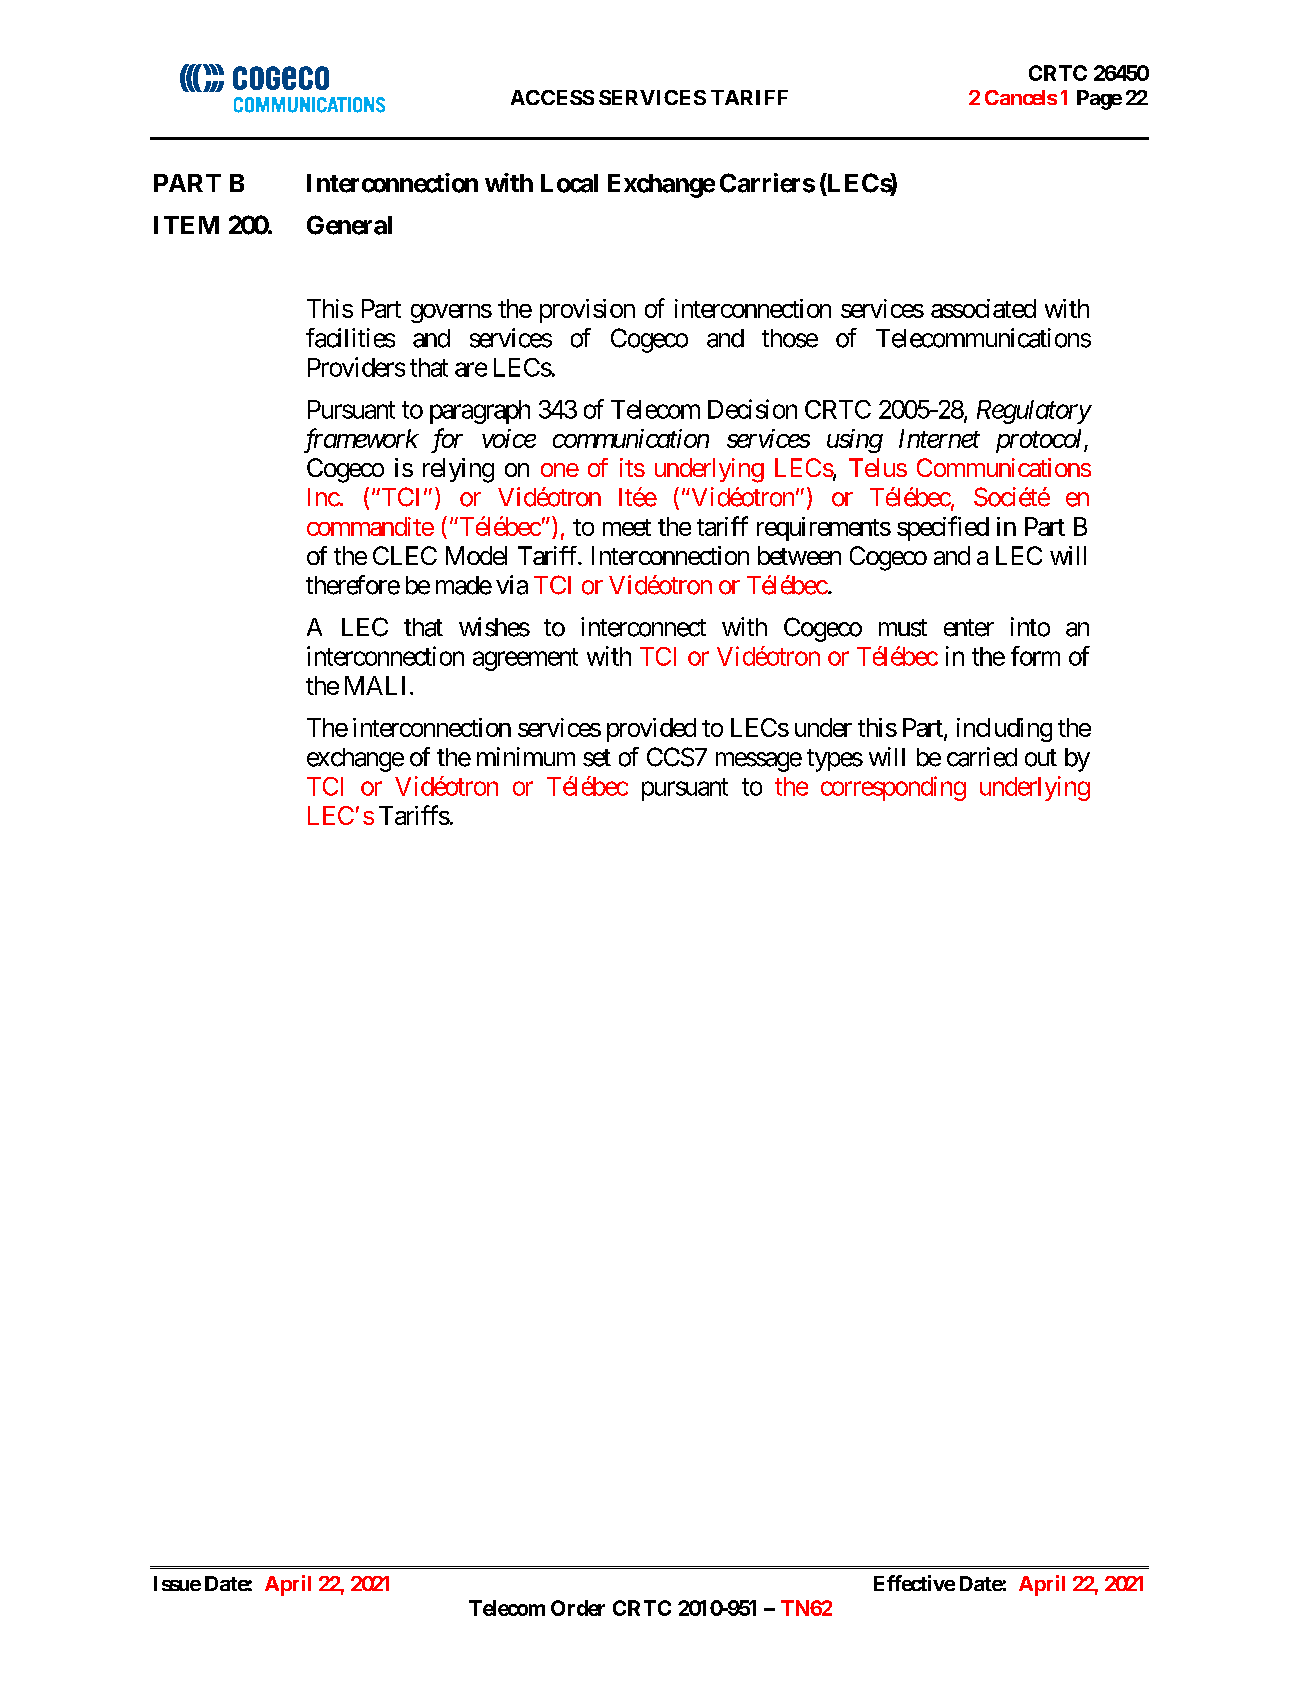  I want to click on Order, so click(578, 1608).
